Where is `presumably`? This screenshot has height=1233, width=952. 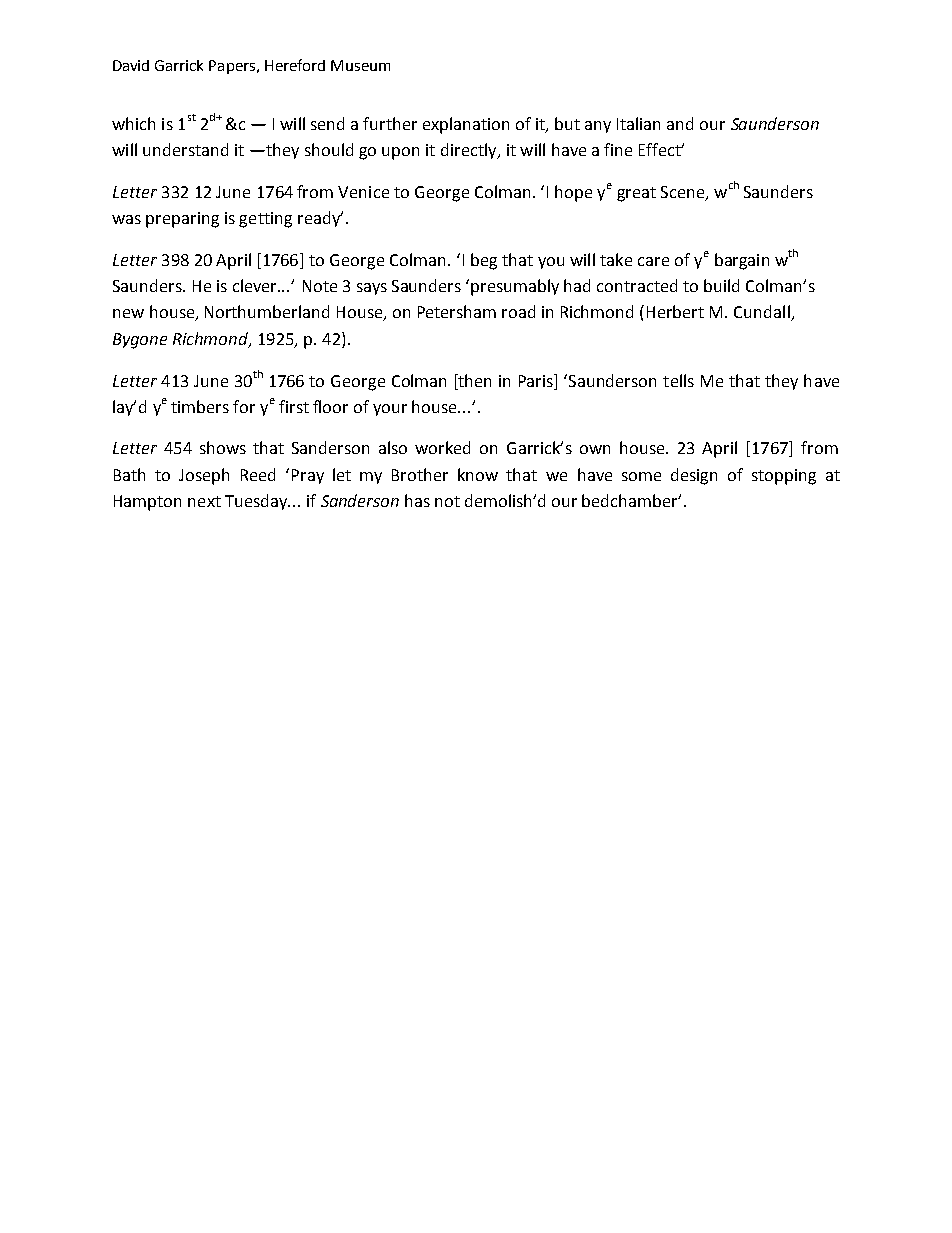
presumably is located at coordinates (515, 287).
